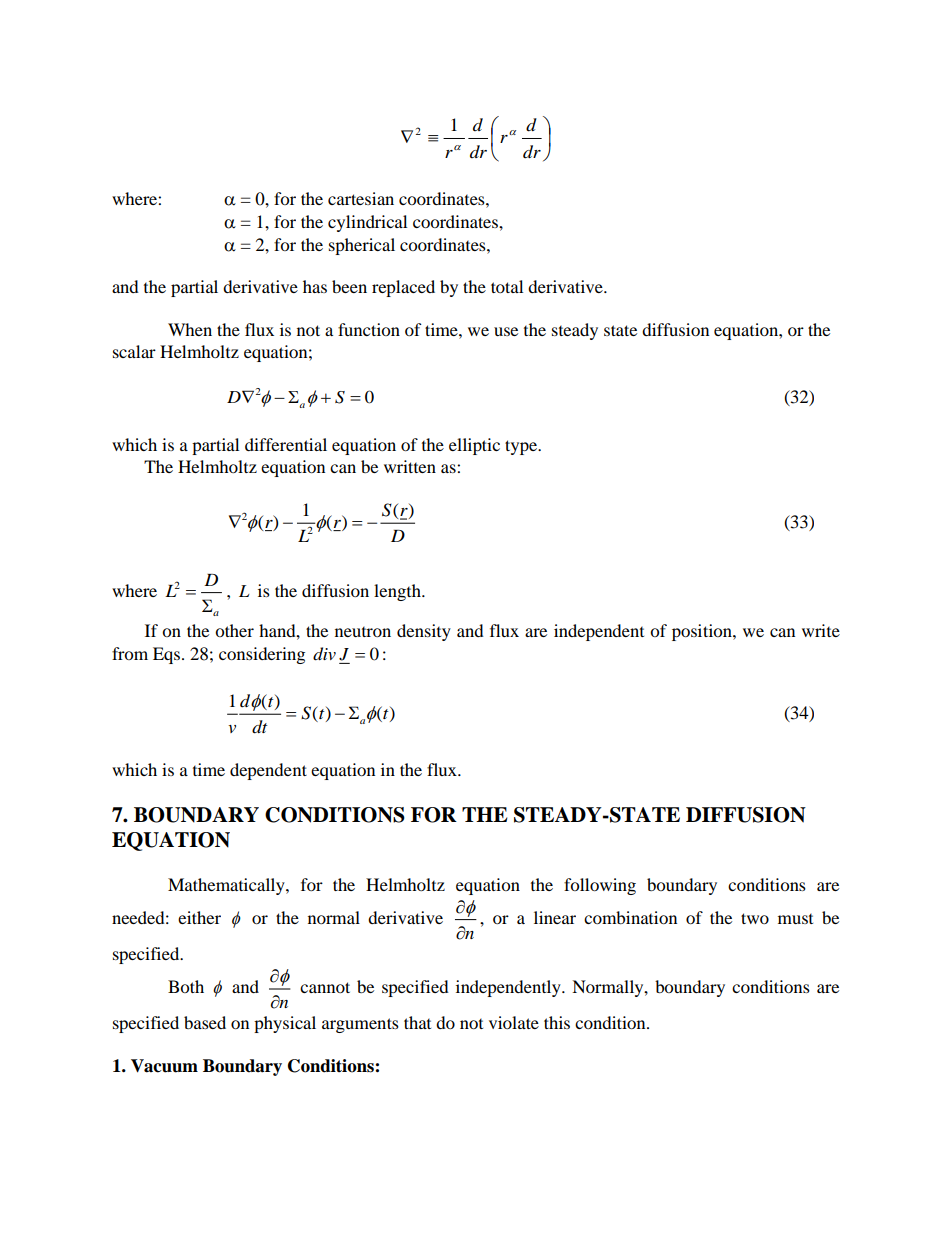  Describe the element at coordinates (507, 286) in the screenshot. I see `total` at that location.
